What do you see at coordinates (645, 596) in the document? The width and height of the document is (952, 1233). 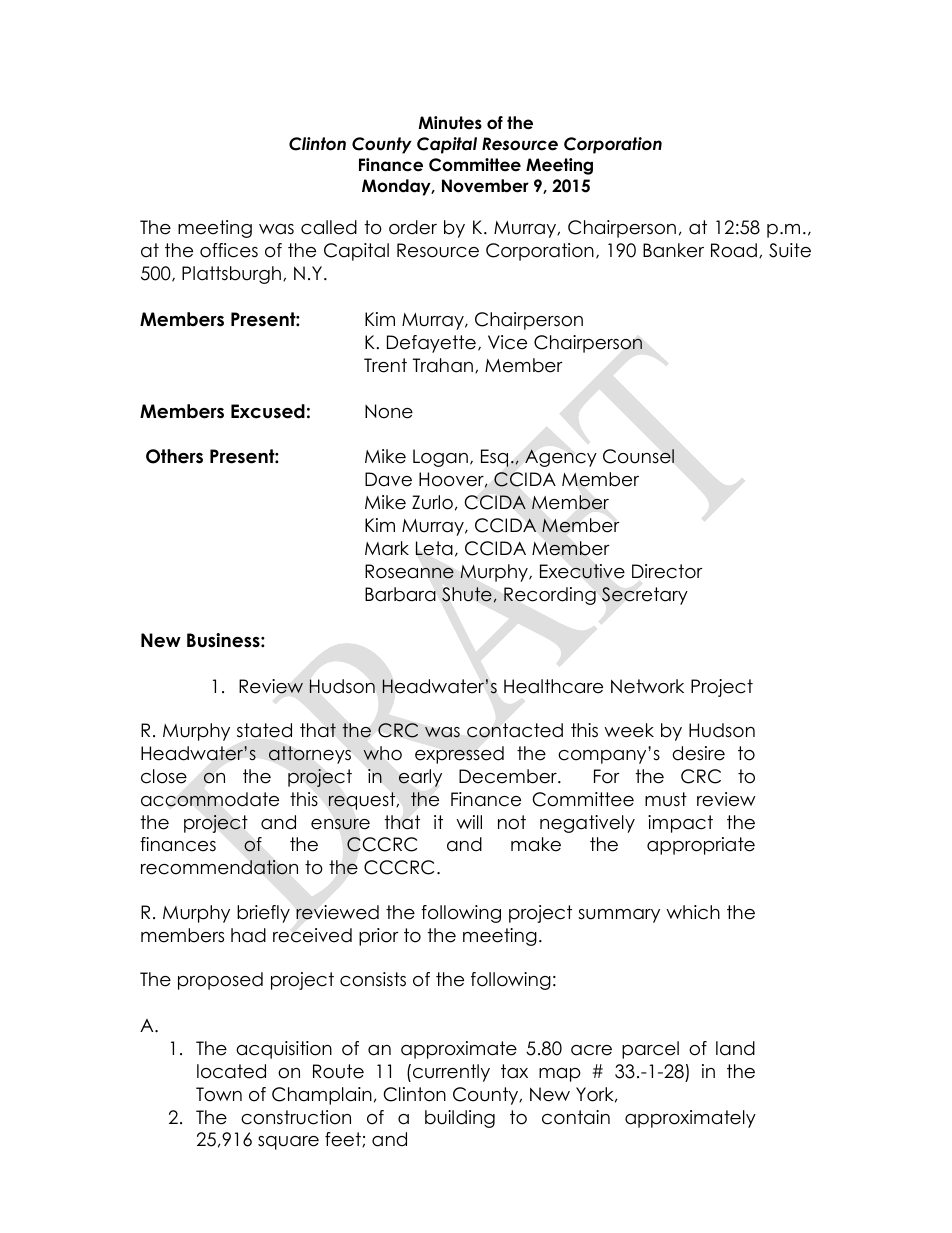 I see `Secretary` at bounding box center [645, 596].
